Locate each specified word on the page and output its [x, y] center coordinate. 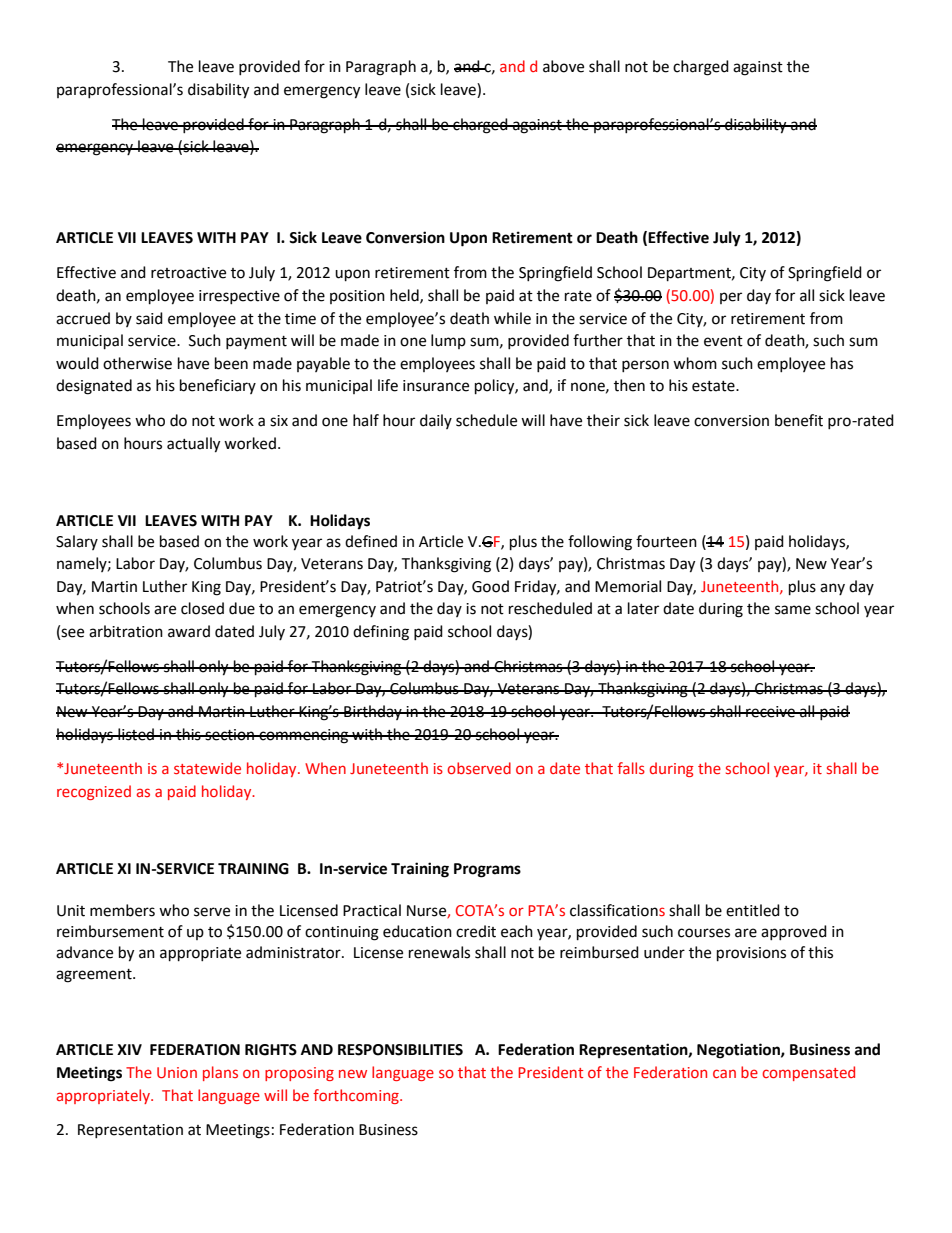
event [723, 341]
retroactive [188, 273]
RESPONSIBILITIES [400, 1050]
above [563, 66]
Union [177, 1072]
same [793, 610]
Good [490, 586]
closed [202, 608]
